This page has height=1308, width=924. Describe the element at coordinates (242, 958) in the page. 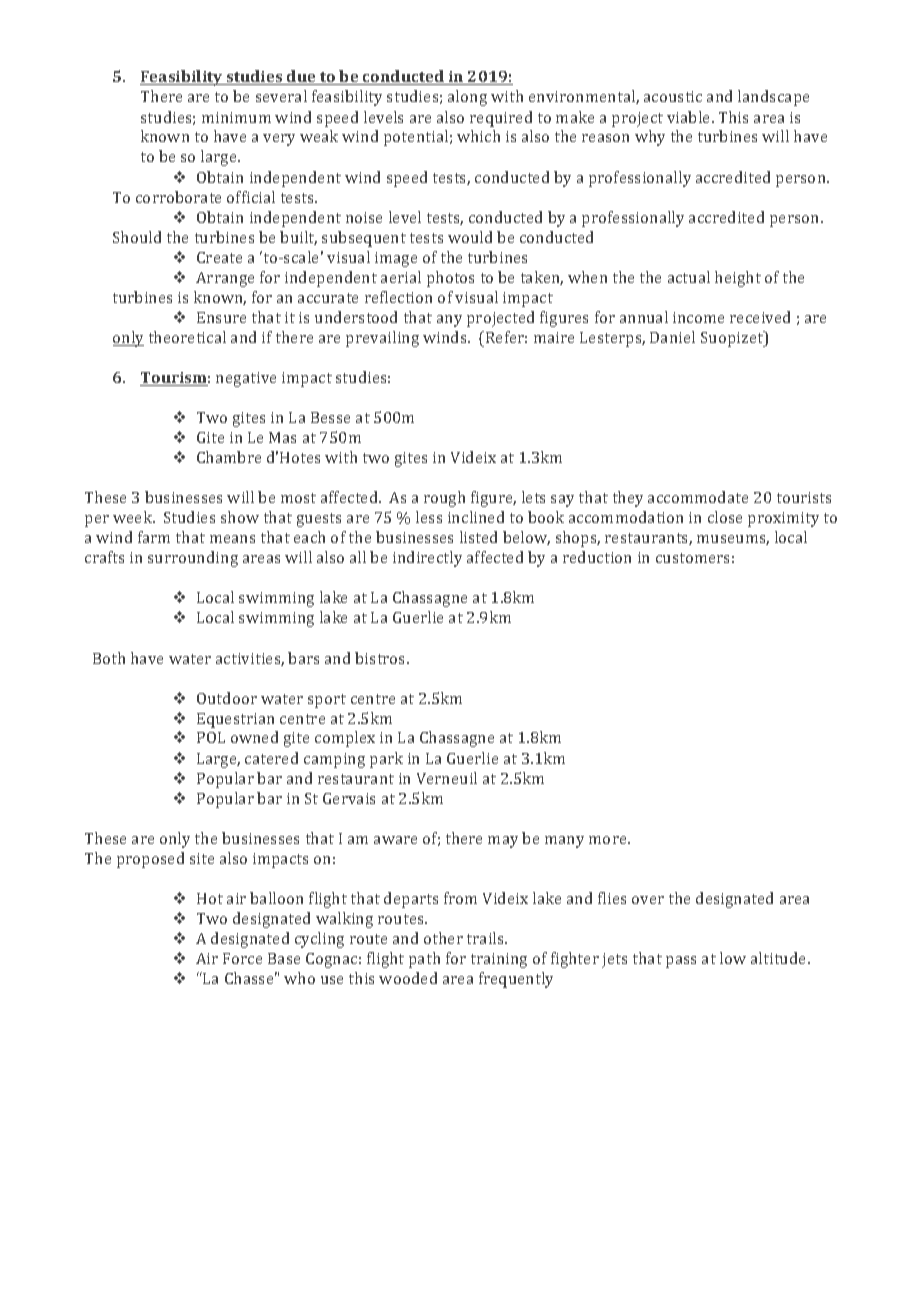

I see `Force` at that location.
